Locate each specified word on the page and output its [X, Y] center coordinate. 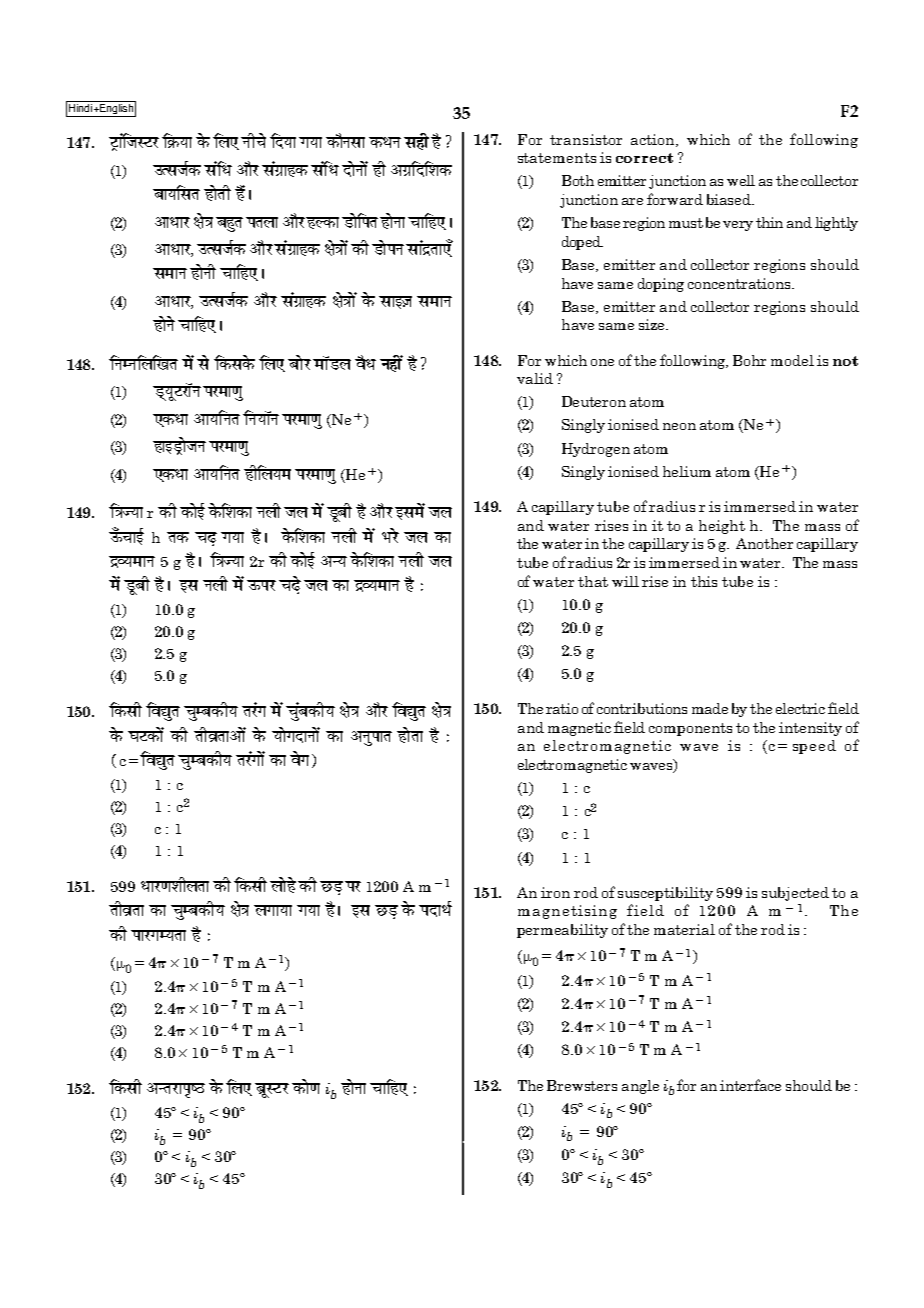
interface [750, 1085]
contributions [642, 708]
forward [675, 199]
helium [687, 471]
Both [578, 180]
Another [764, 543]
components [690, 729]
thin [769, 222]
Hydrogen [596, 450]
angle [640, 1087]
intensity [810, 729]
